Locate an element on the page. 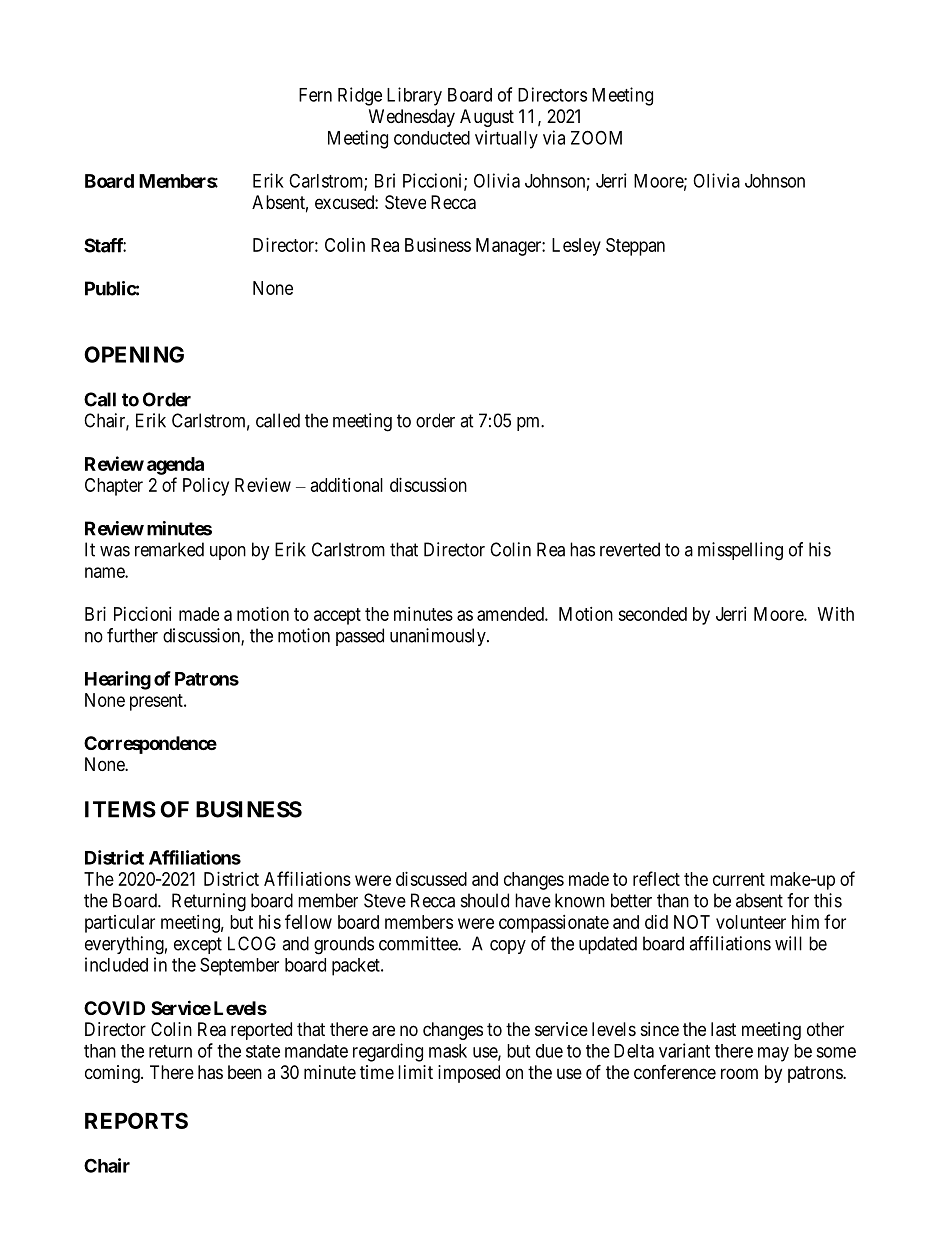 The image size is (952, 1233). Fern is located at coordinates (315, 95).
